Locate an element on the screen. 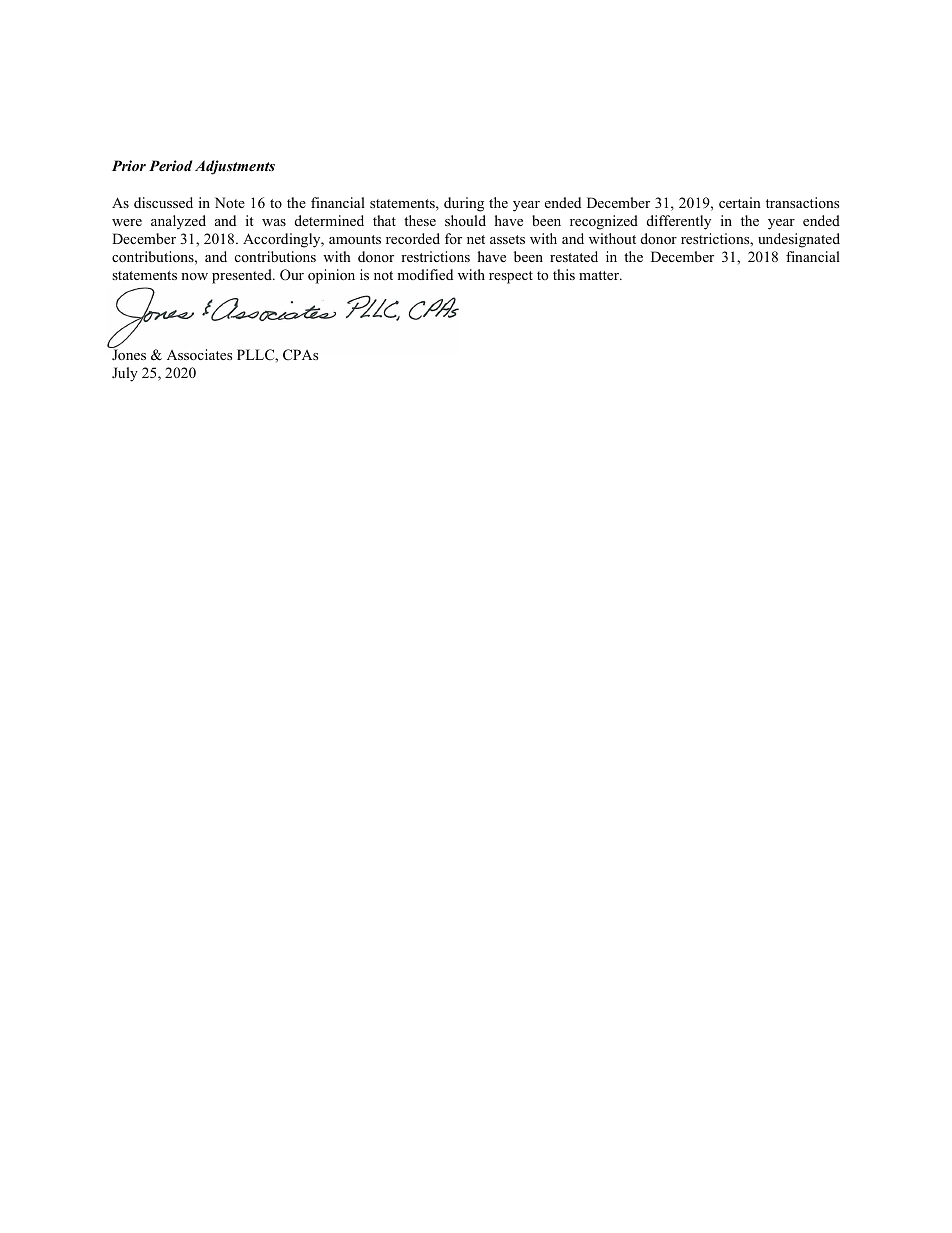  Adjustments is located at coordinates (235, 167).
